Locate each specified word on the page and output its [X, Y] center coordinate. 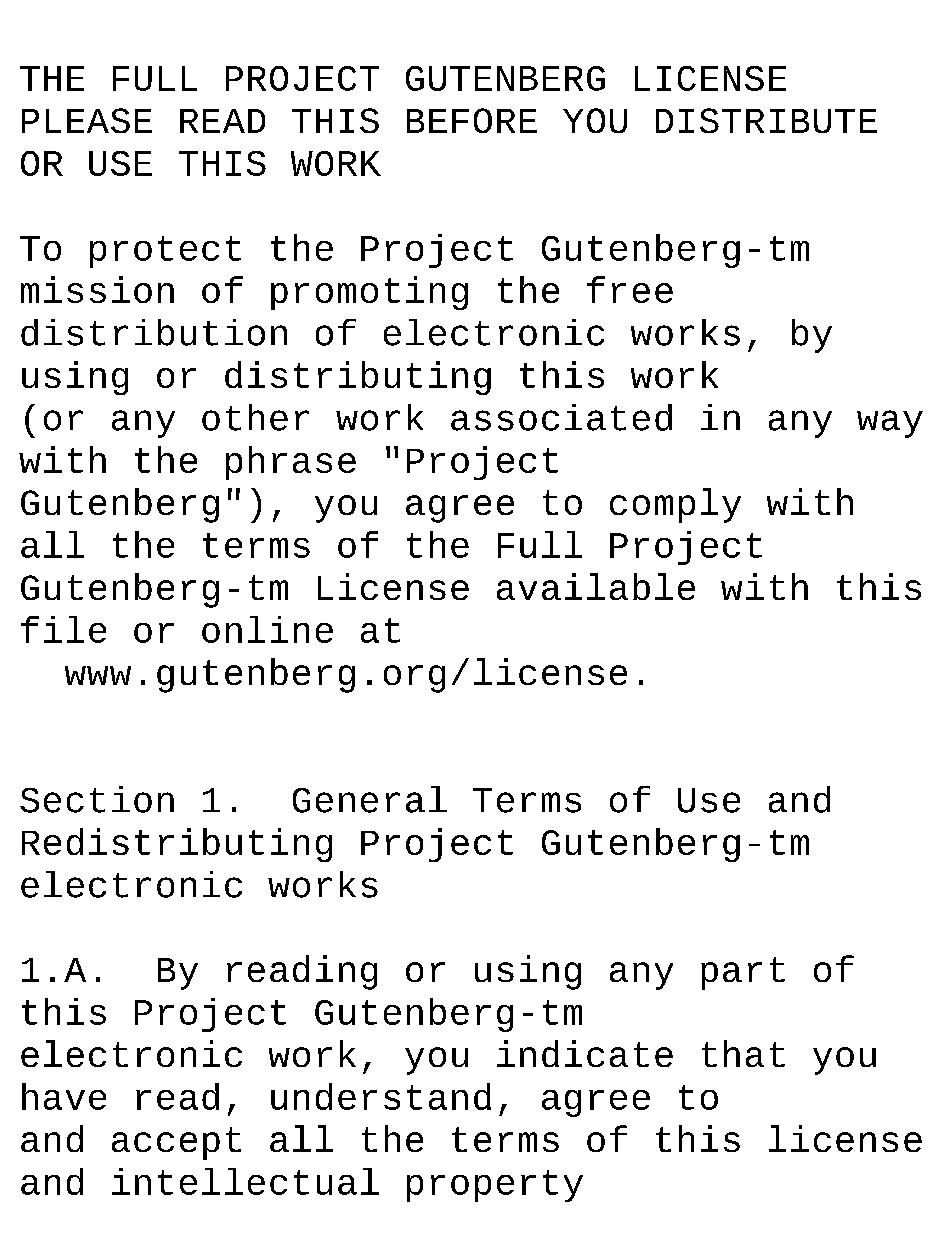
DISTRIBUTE [766, 120]
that [743, 1053]
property [495, 1186]
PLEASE [87, 120]
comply [675, 505]
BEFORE [472, 120]
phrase [291, 463]
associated [561, 417]
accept [176, 1143]
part [743, 973]
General [370, 799]
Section [97, 799]
